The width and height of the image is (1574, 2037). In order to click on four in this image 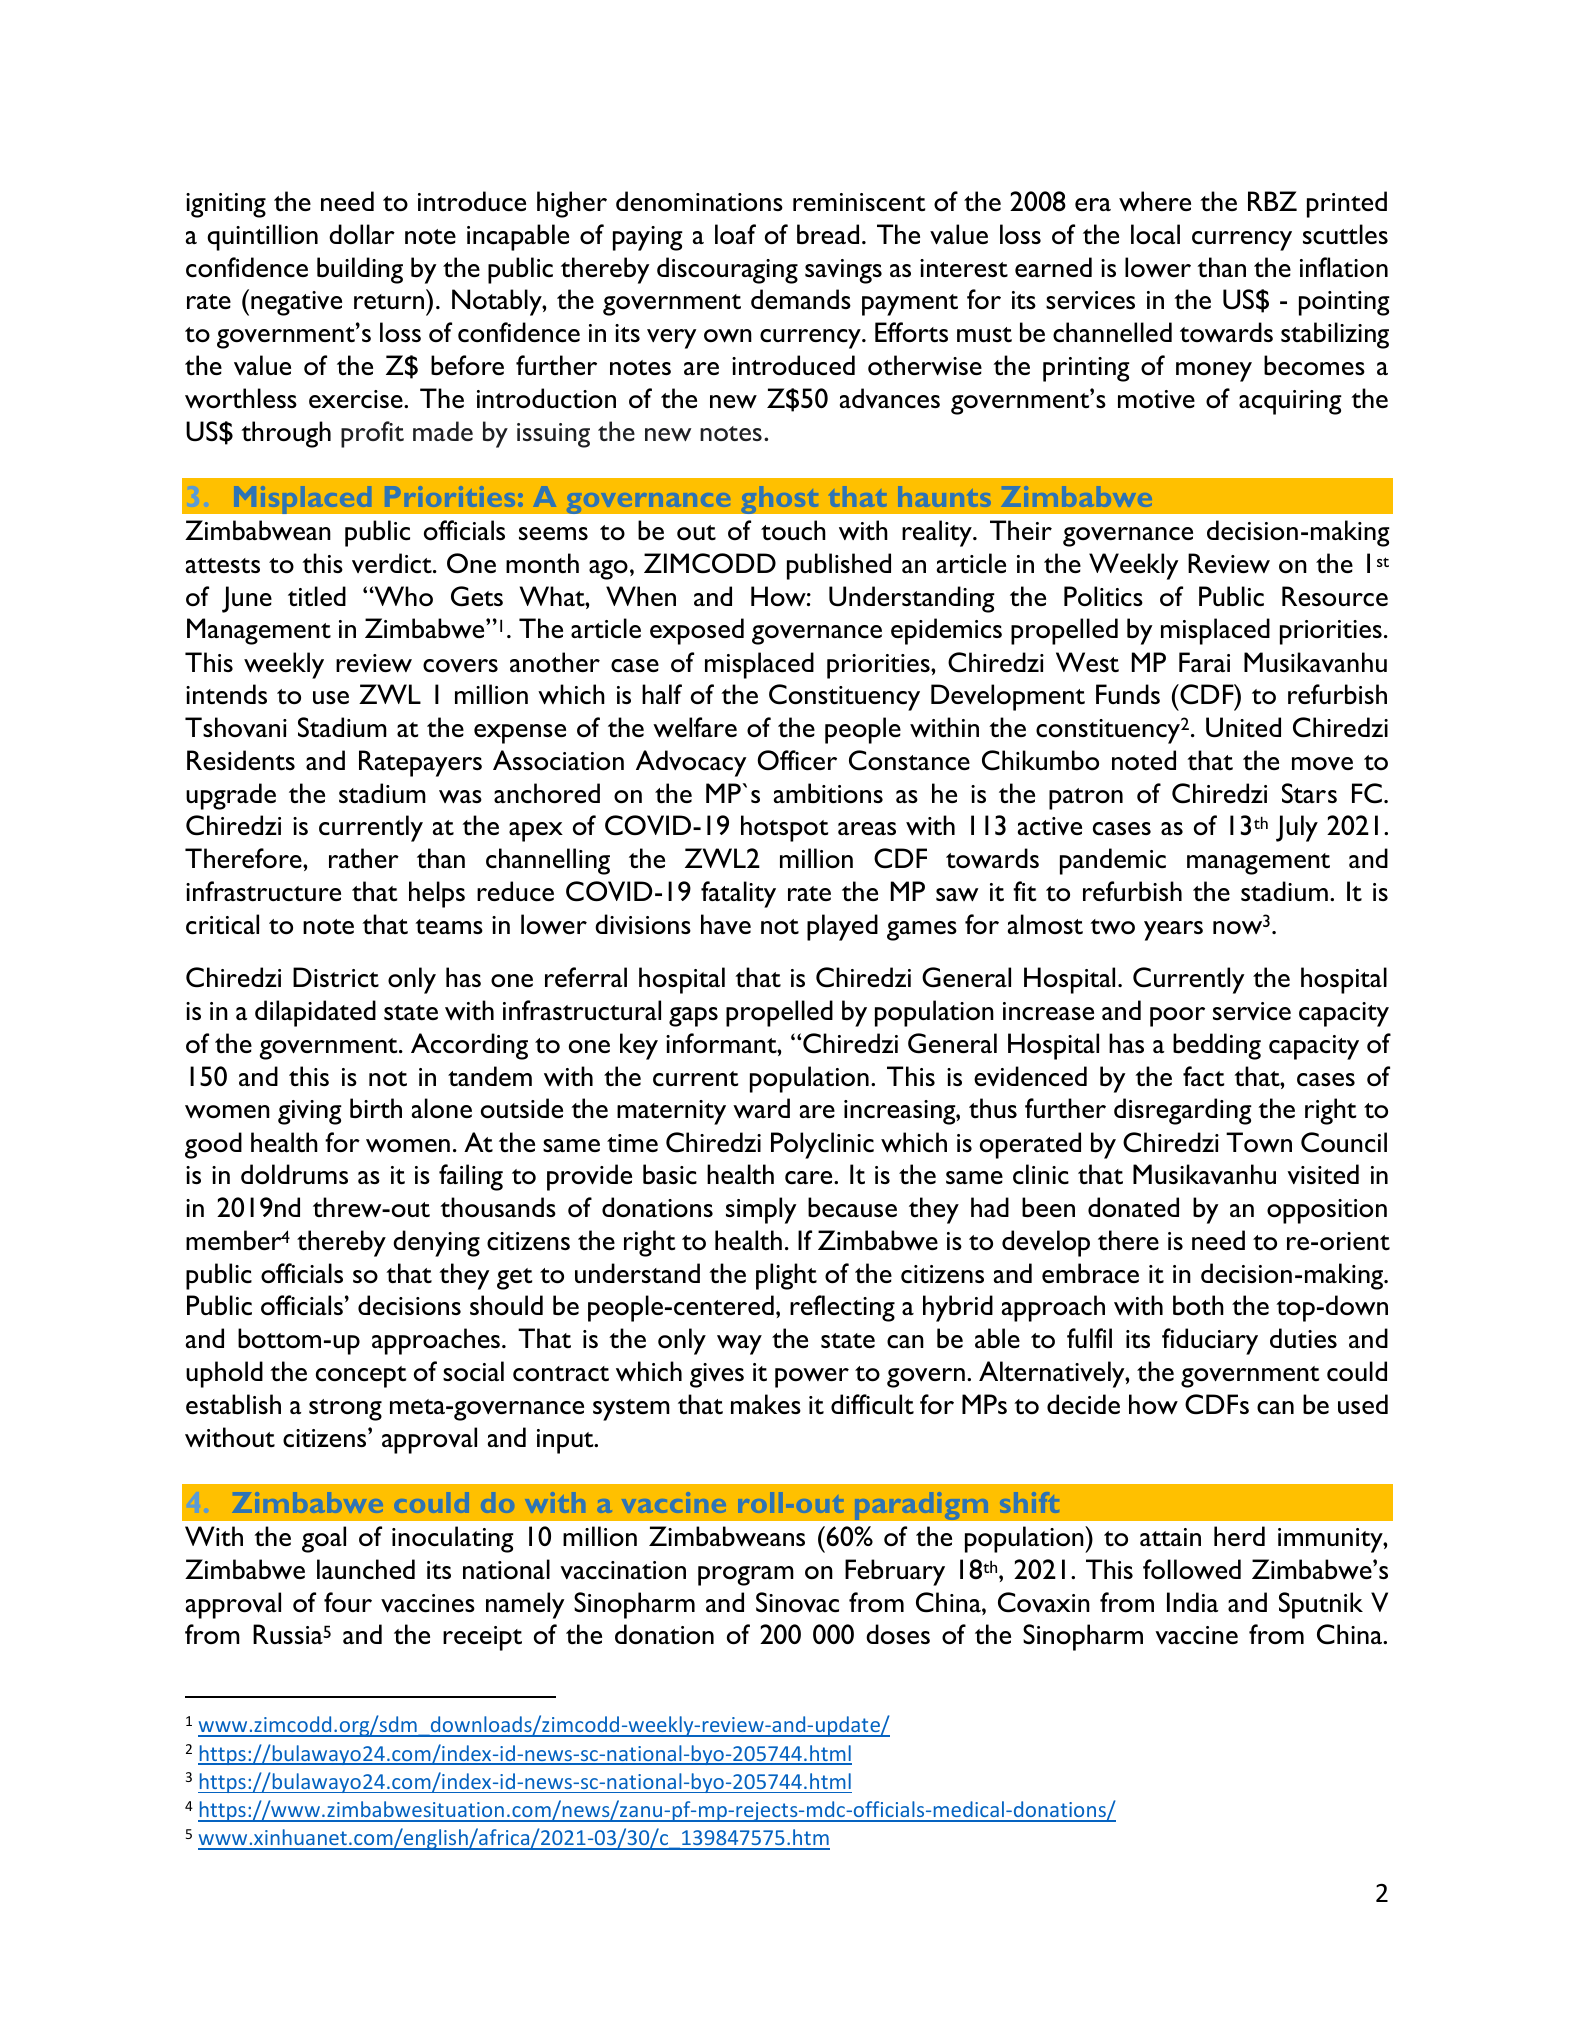, I will do `click(348, 1602)`.
